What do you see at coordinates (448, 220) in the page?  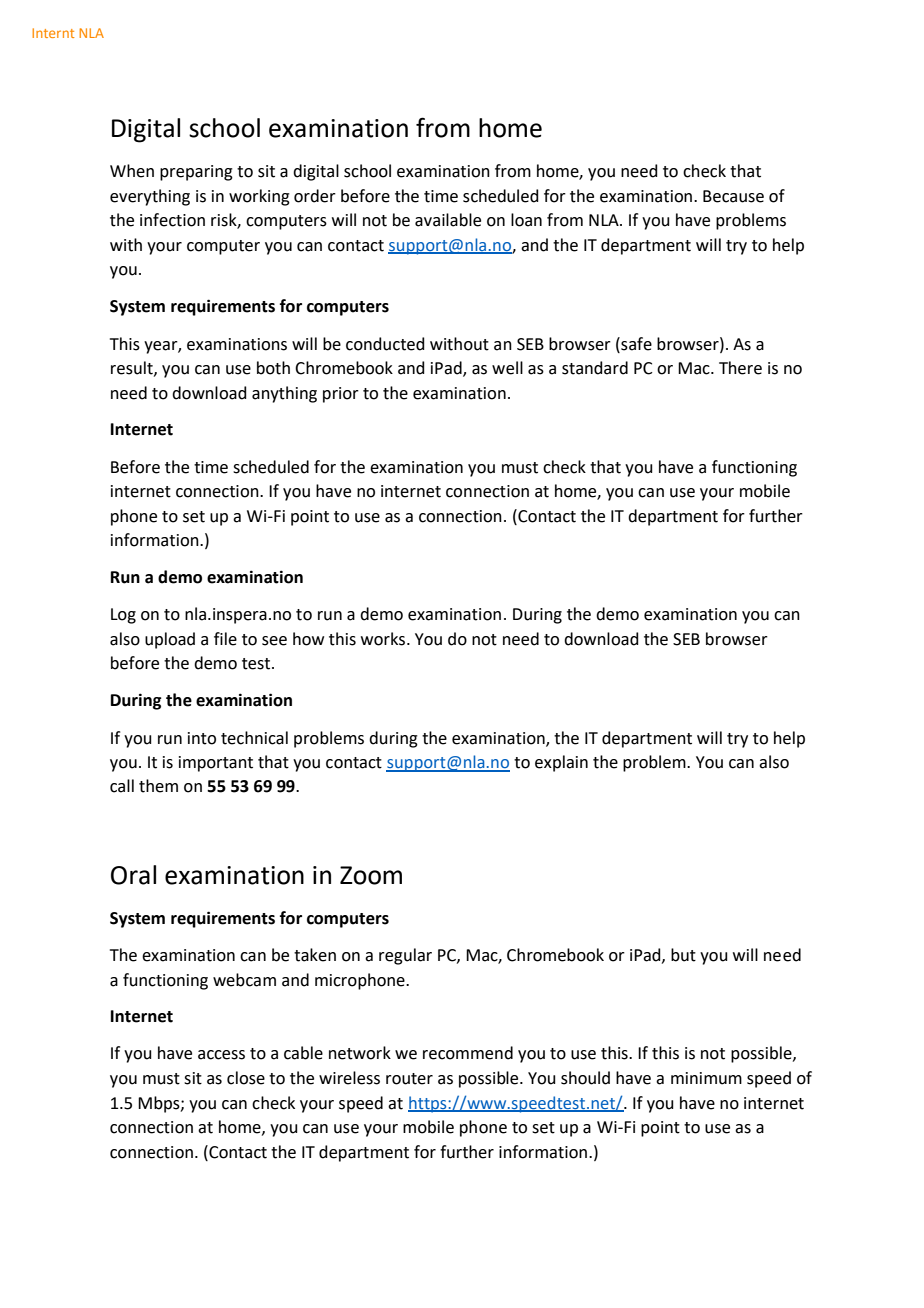 I see `available` at bounding box center [448, 220].
